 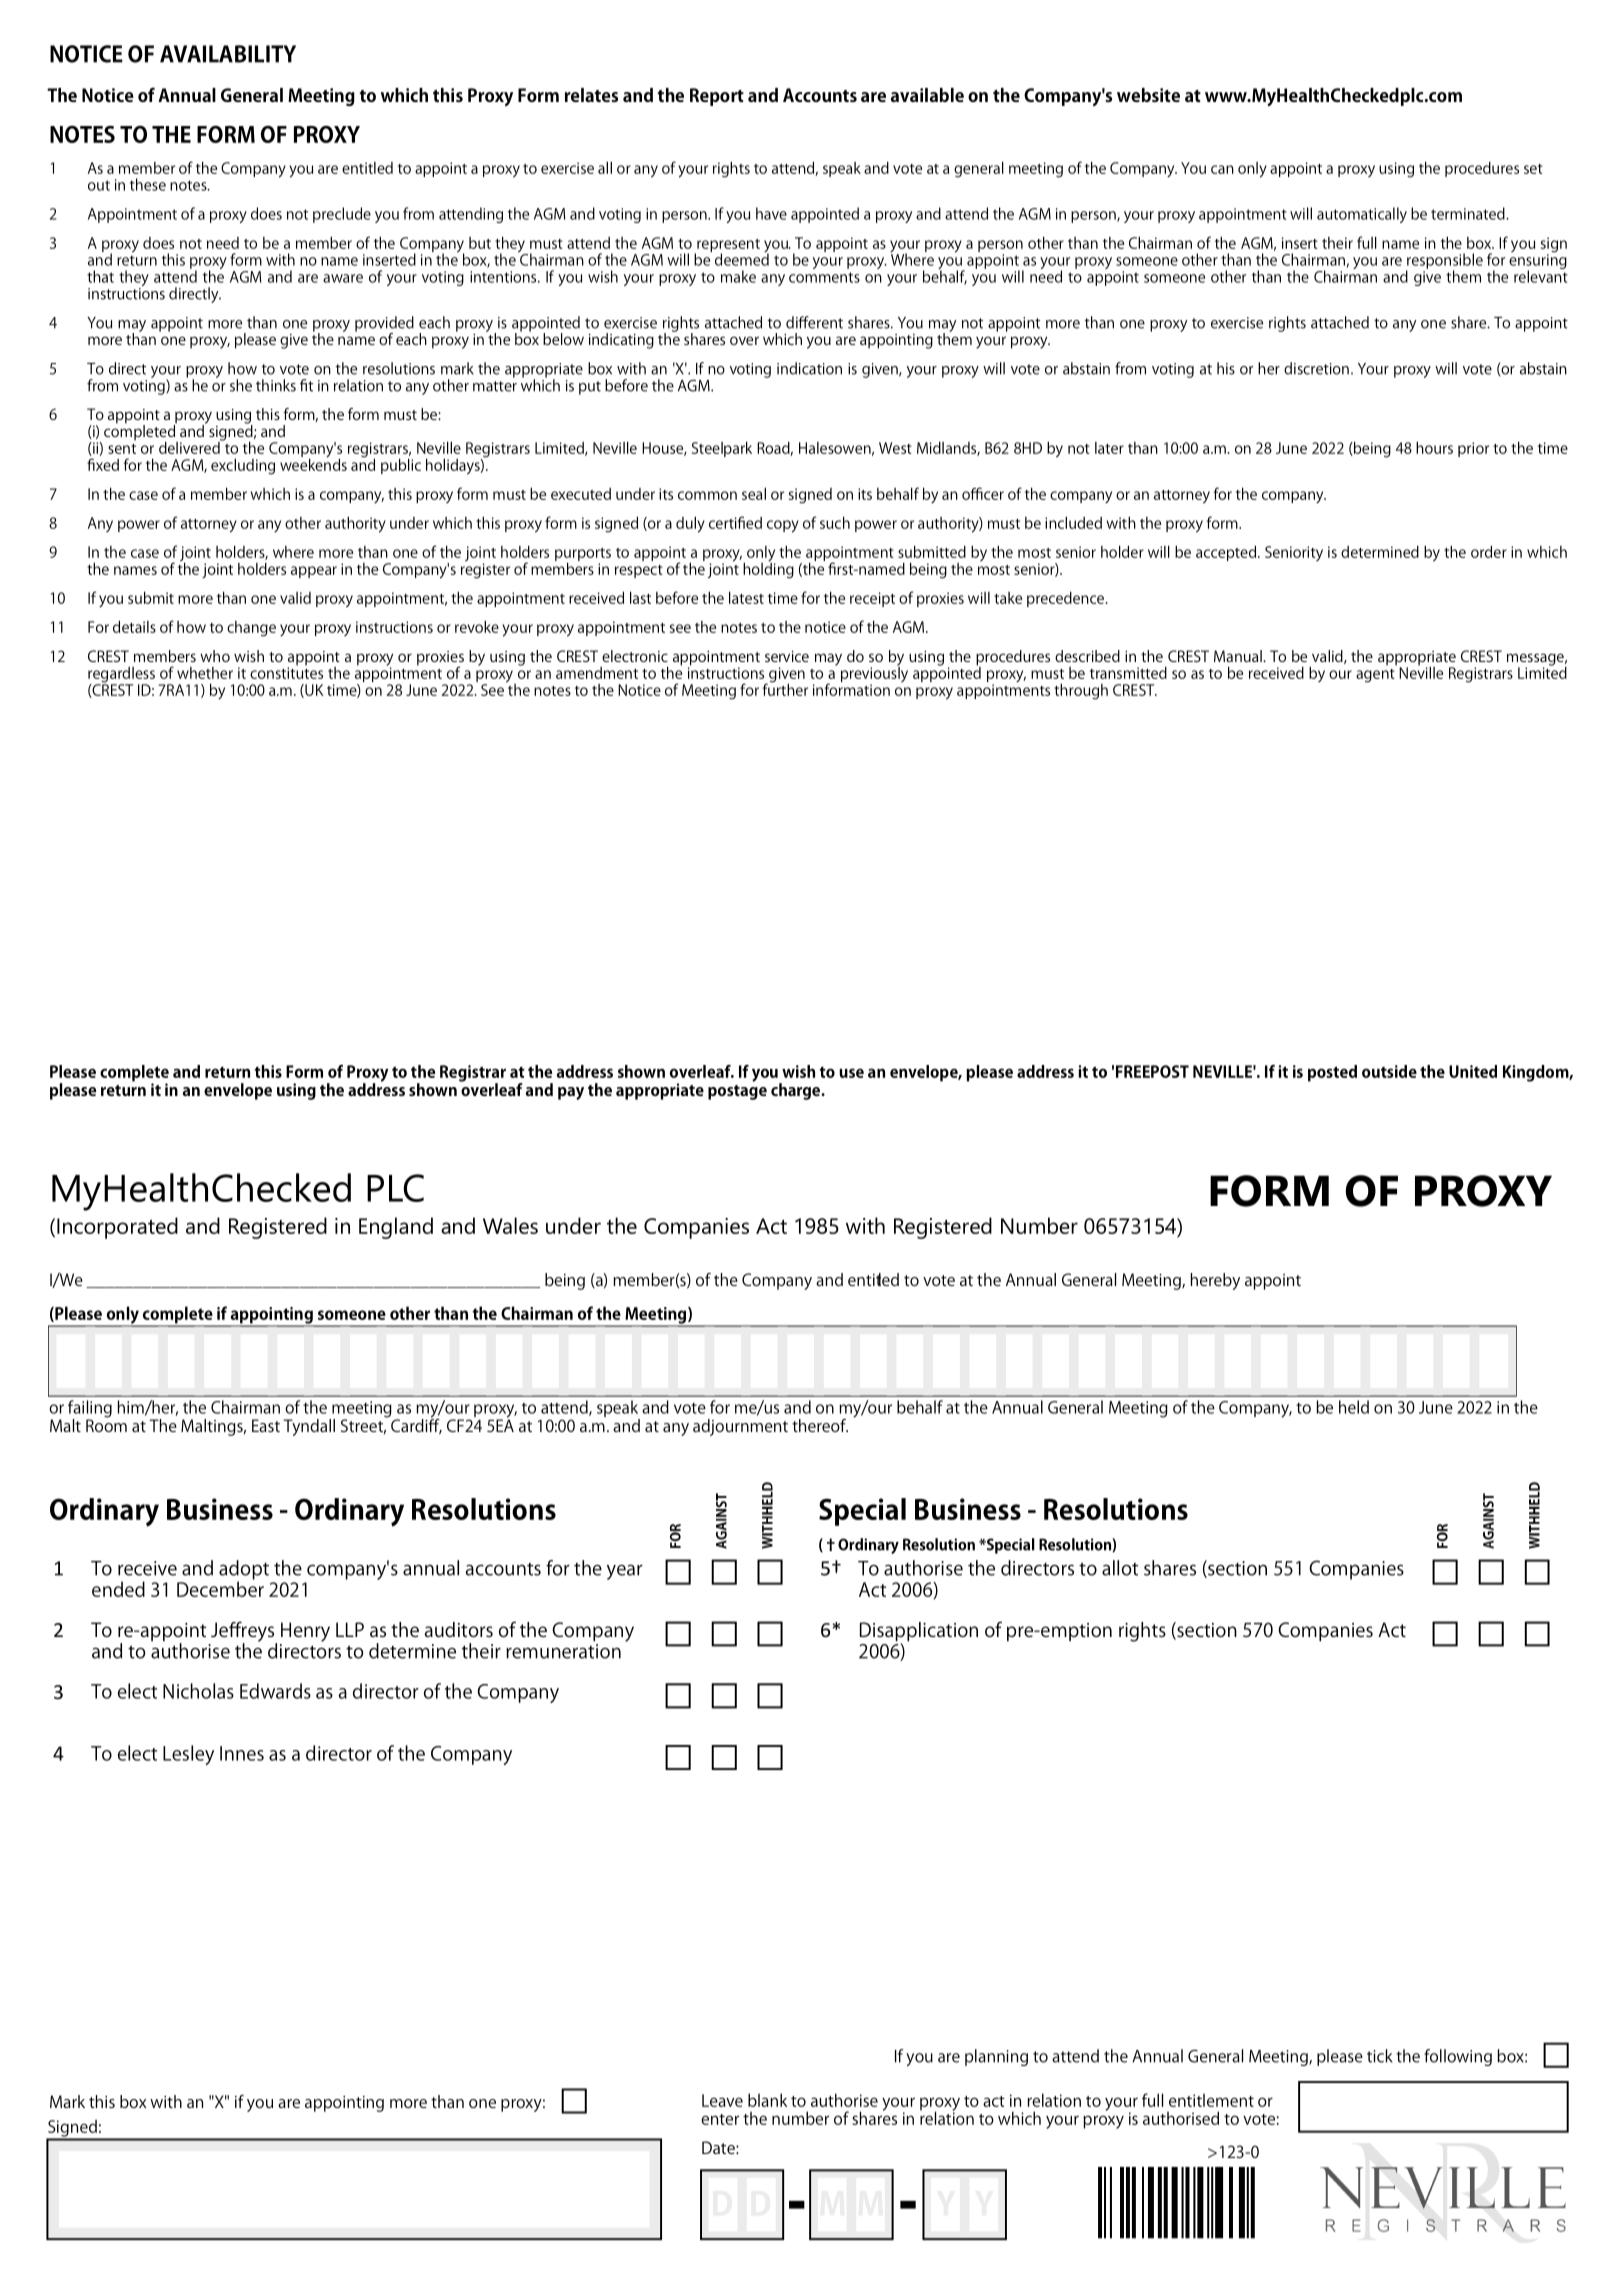 What do you see at coordinates (1389, 1071) in the image?
I see `outside` at bounding box center [1389, 1071].
